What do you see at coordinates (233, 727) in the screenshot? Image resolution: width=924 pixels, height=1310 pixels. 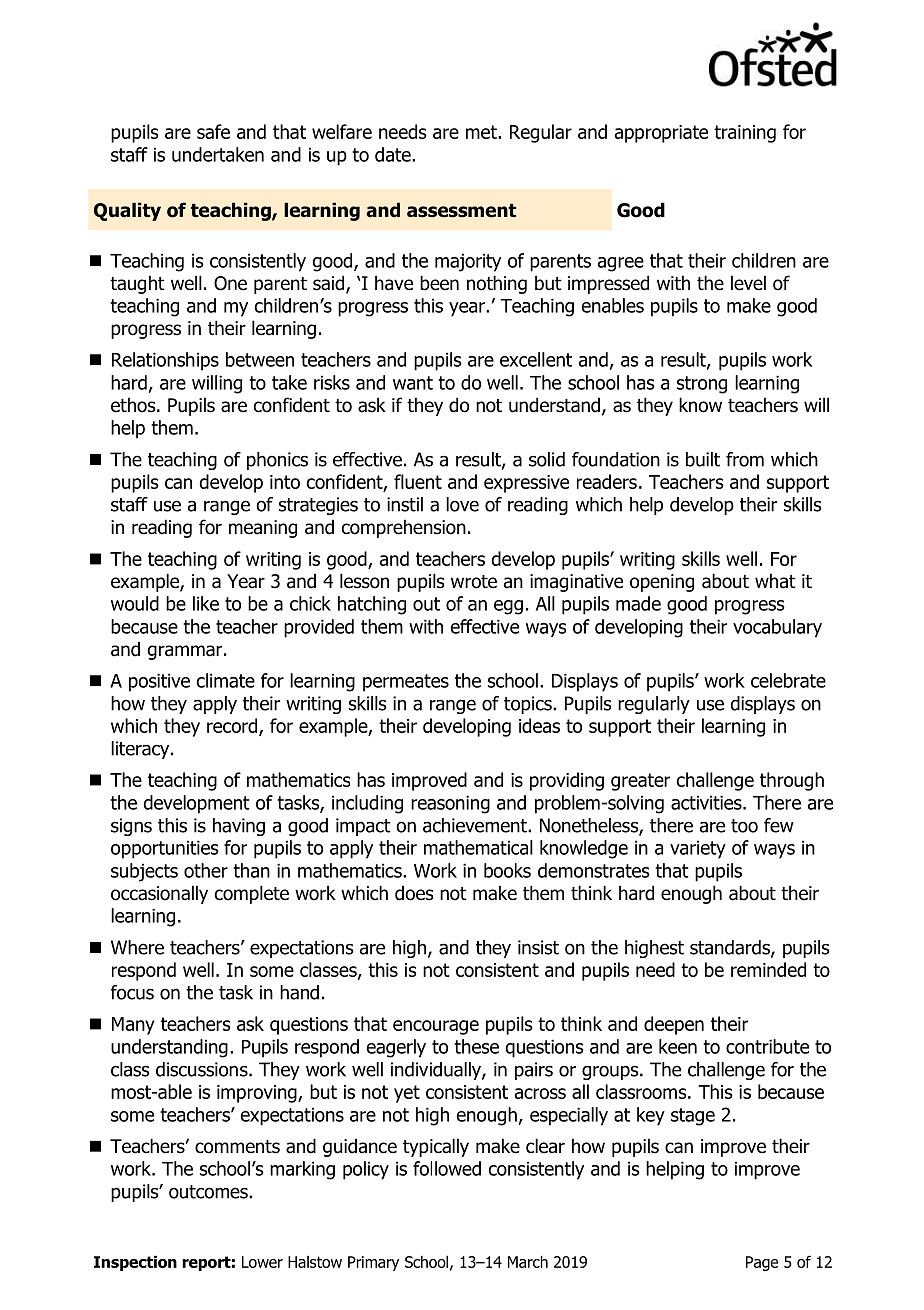 I see `record` at bounding box center [233, 727].
